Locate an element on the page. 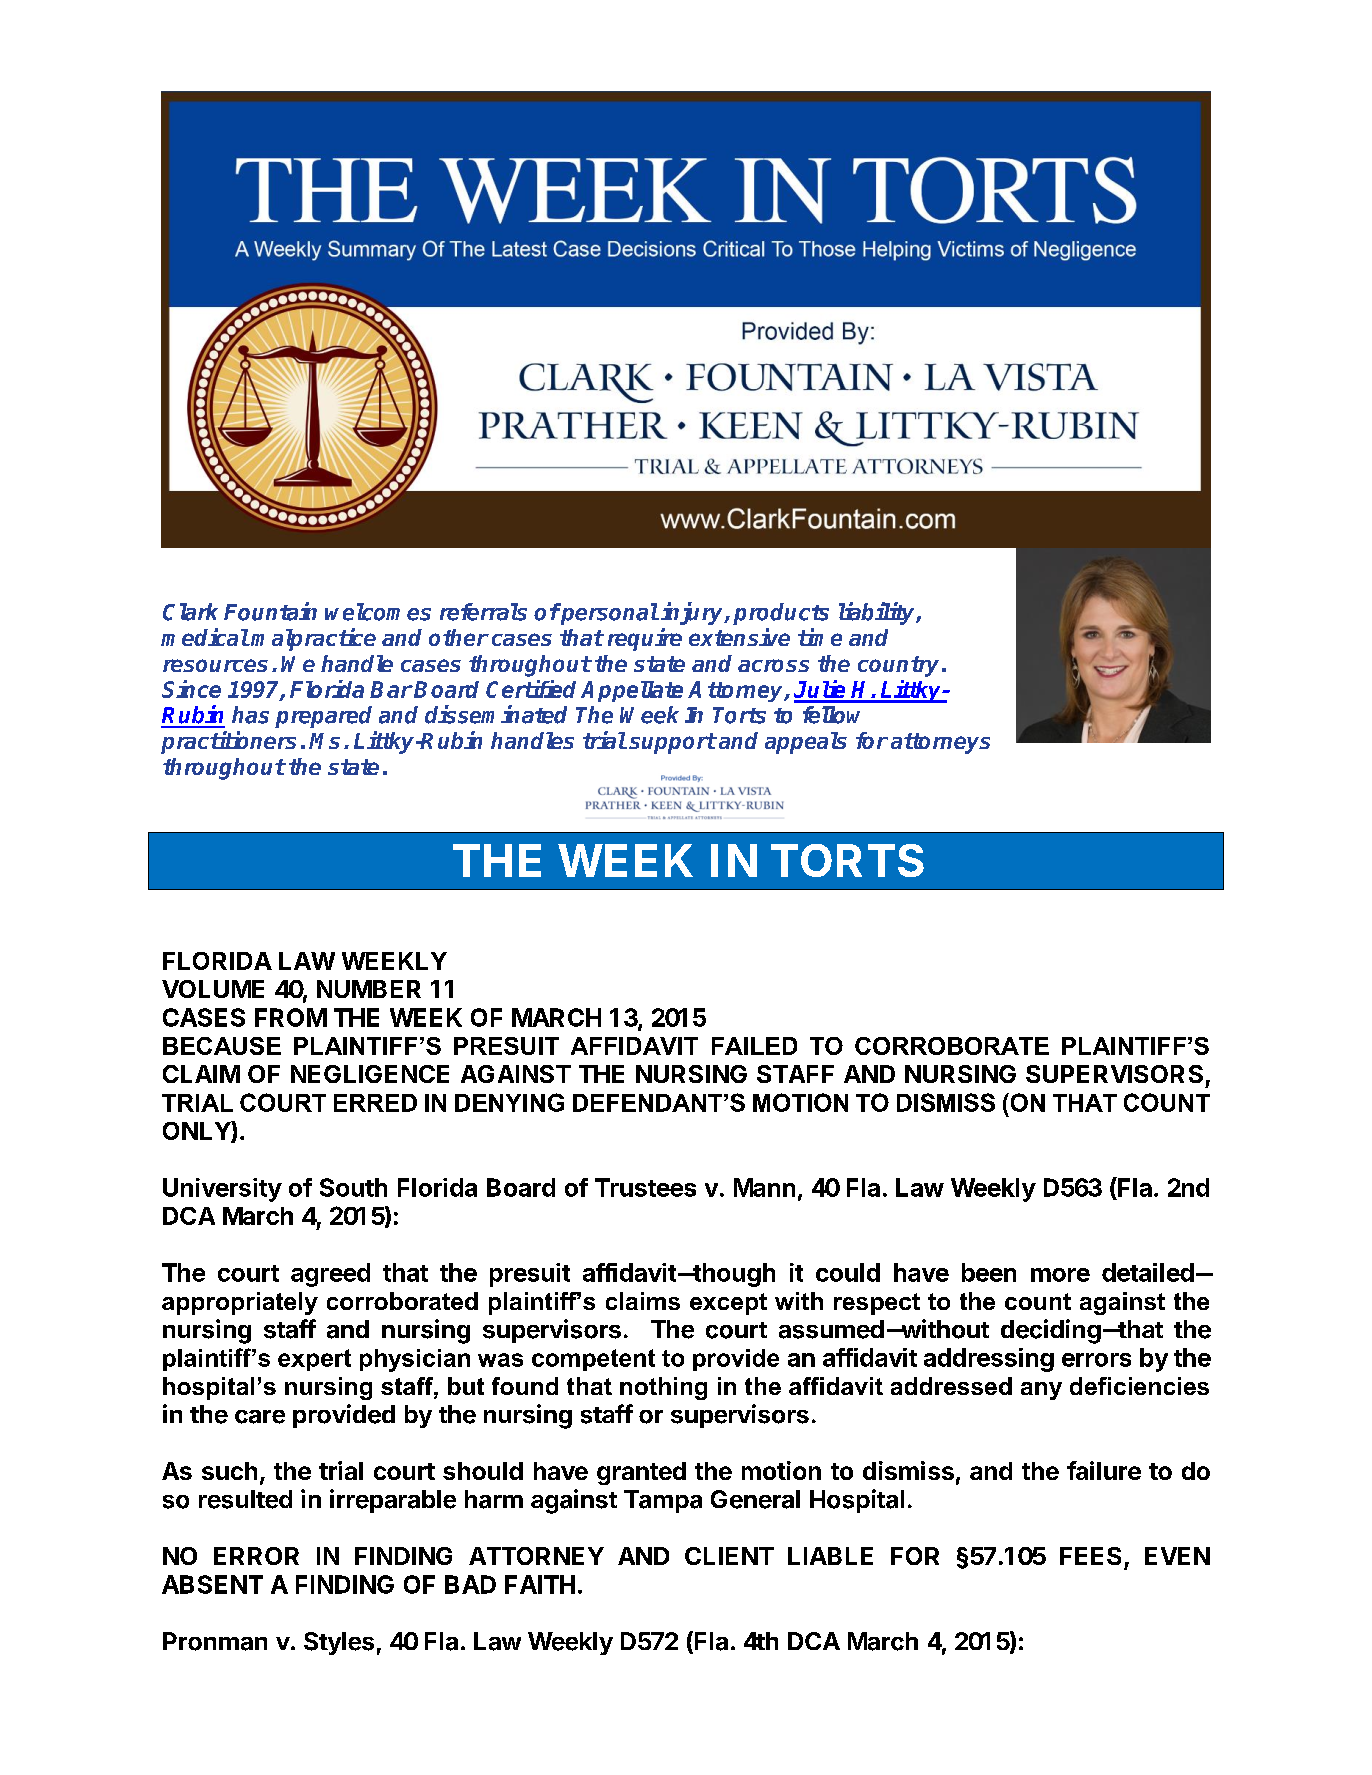 Image resolution: width=1372 pixels, height=1775 pixels. require is located at coordinates (645, 639).
